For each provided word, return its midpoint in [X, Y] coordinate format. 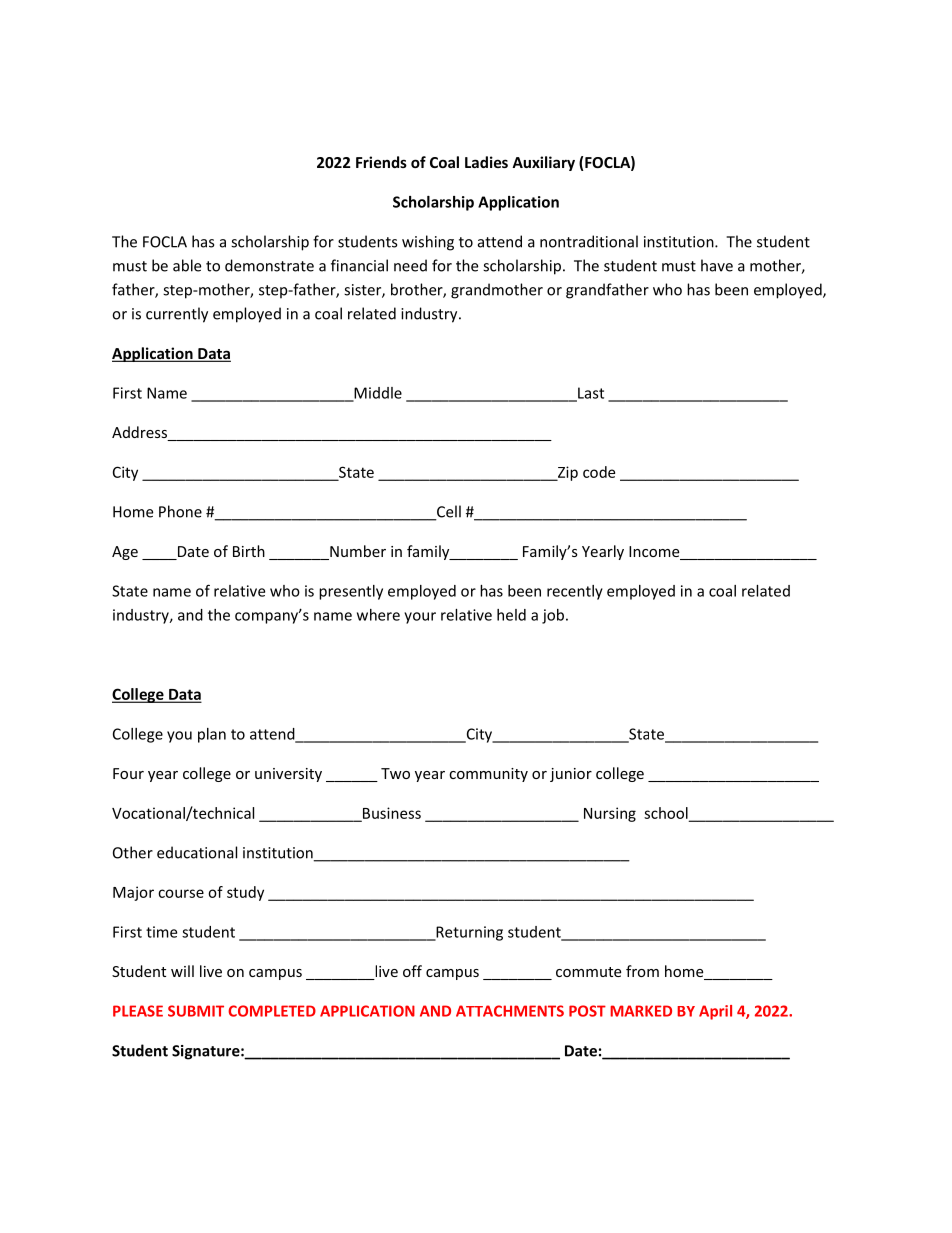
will [182, 971]
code [599, 472]
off [412, 971]
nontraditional [589, 241]
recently [575, 592]
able [187, 265]
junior [571, 775]
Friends [381, 162]
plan [212, 735]
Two [395, 773]
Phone [180, 511]
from [642, 971]
